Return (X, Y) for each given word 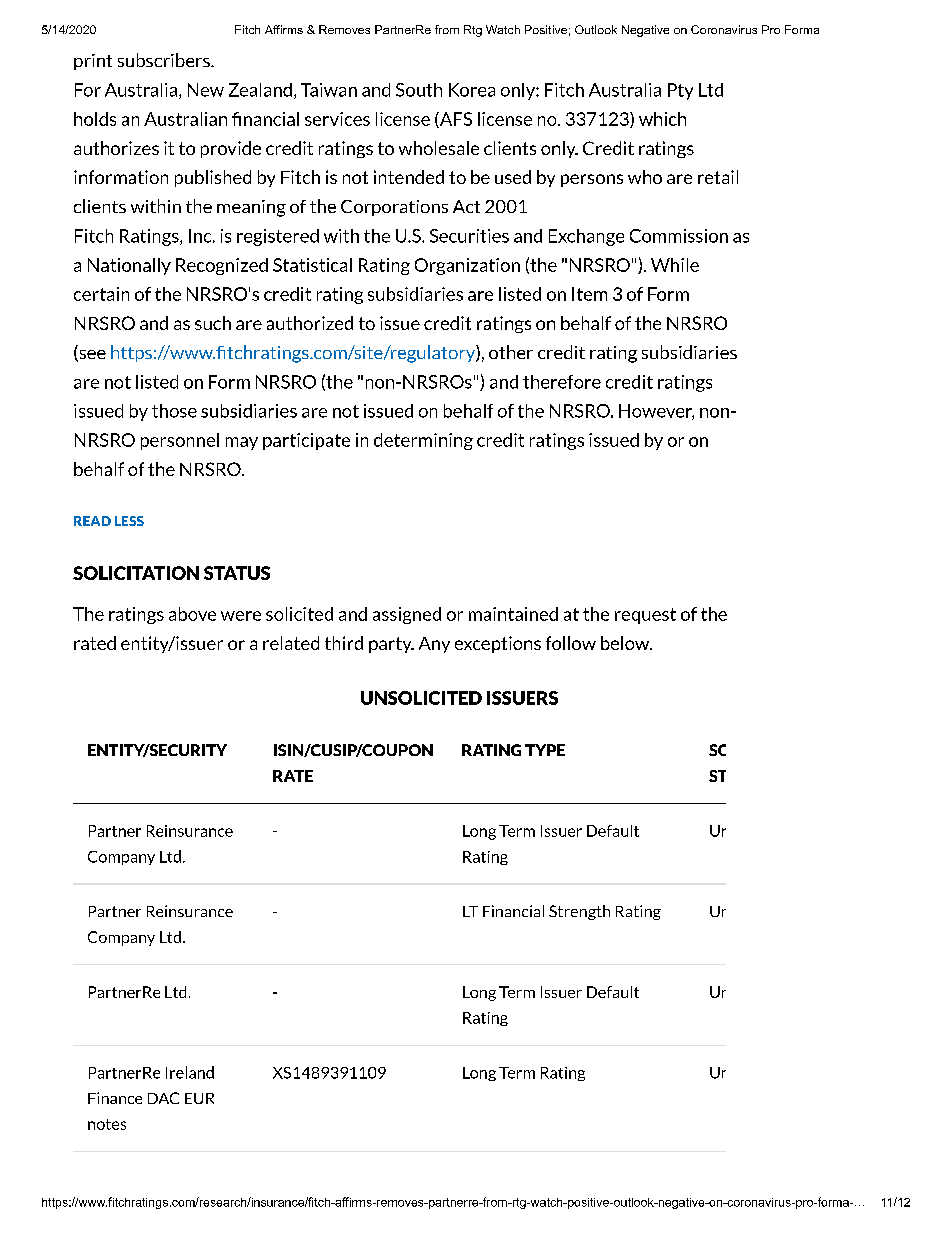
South (419, 90)
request (645, 616)
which (662, 119)
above (192, 614)
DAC (163, 1098)
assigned (407, 615)
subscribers (165, 60)
